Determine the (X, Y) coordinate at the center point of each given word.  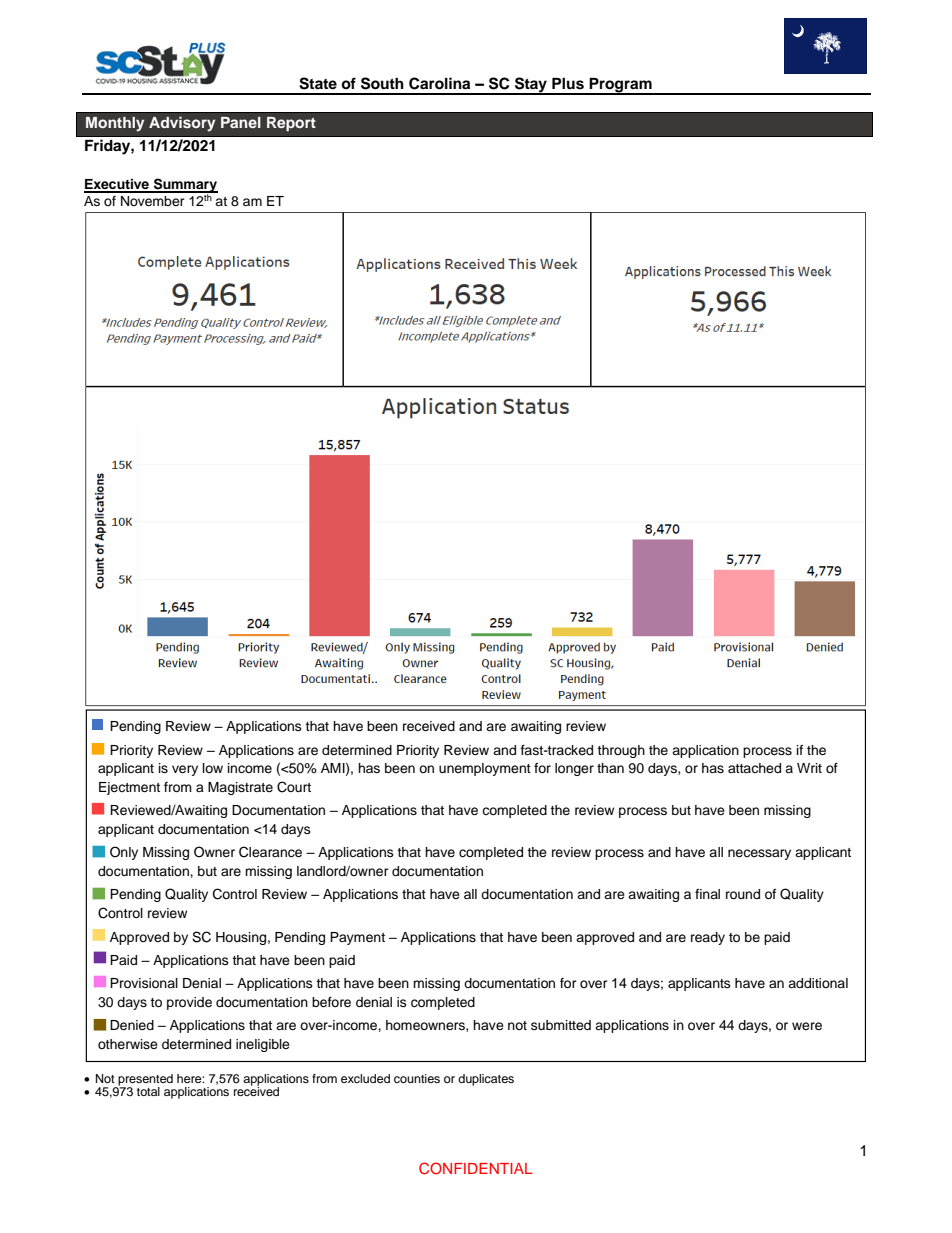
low (213, 768)
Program (620, 86)
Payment (357, 938)
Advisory (182, 124)
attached (754, 768)
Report (291, 124)
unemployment (485, 769)
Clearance (270, 852)
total (148, 1091)
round (743, 894)
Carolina (439, 83)
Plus (568, 84)
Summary (184, 186)
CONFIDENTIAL (476, 1168)
